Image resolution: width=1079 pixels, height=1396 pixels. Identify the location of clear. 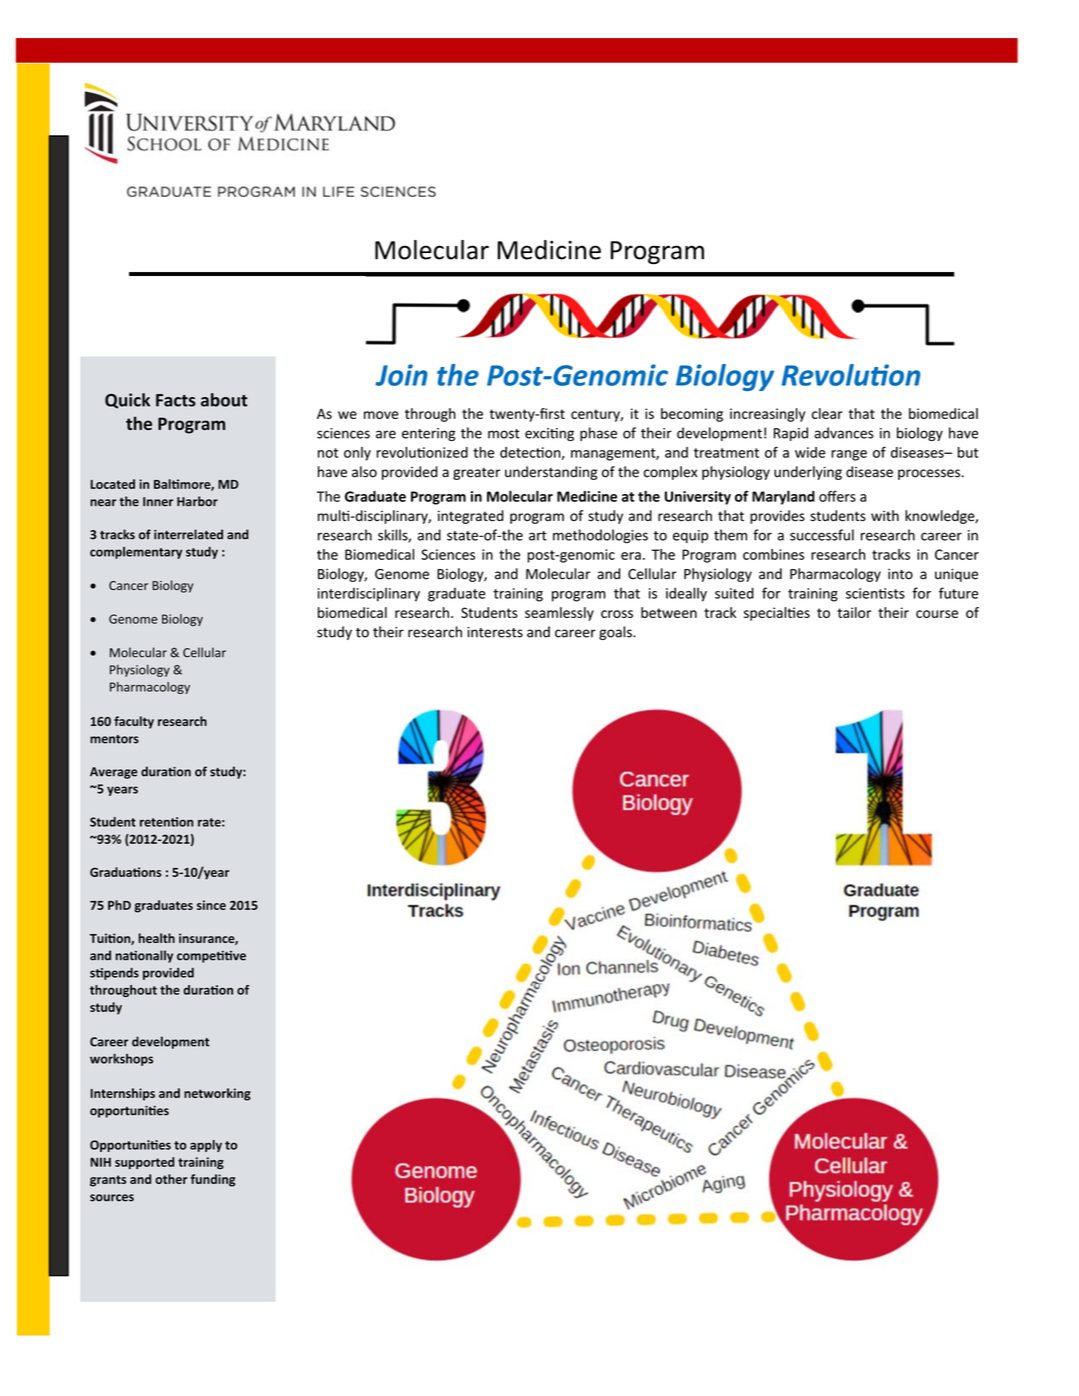
(827, 413).
